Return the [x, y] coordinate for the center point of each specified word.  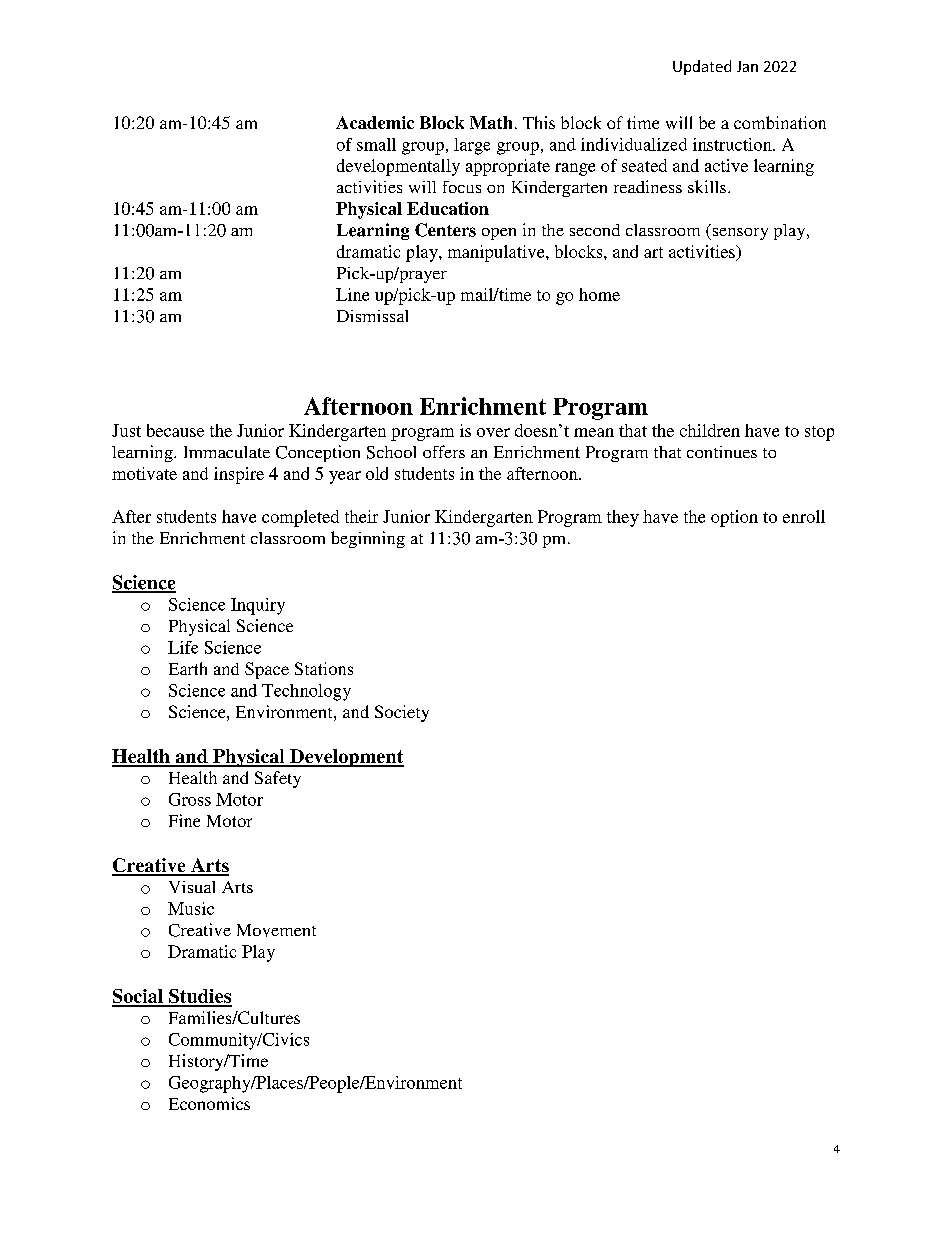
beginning [368, 539]
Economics [209, 1103]
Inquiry [258, 606]
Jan [747, 66]
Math [491, 122]
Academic [375, 122]
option [734, 518]
